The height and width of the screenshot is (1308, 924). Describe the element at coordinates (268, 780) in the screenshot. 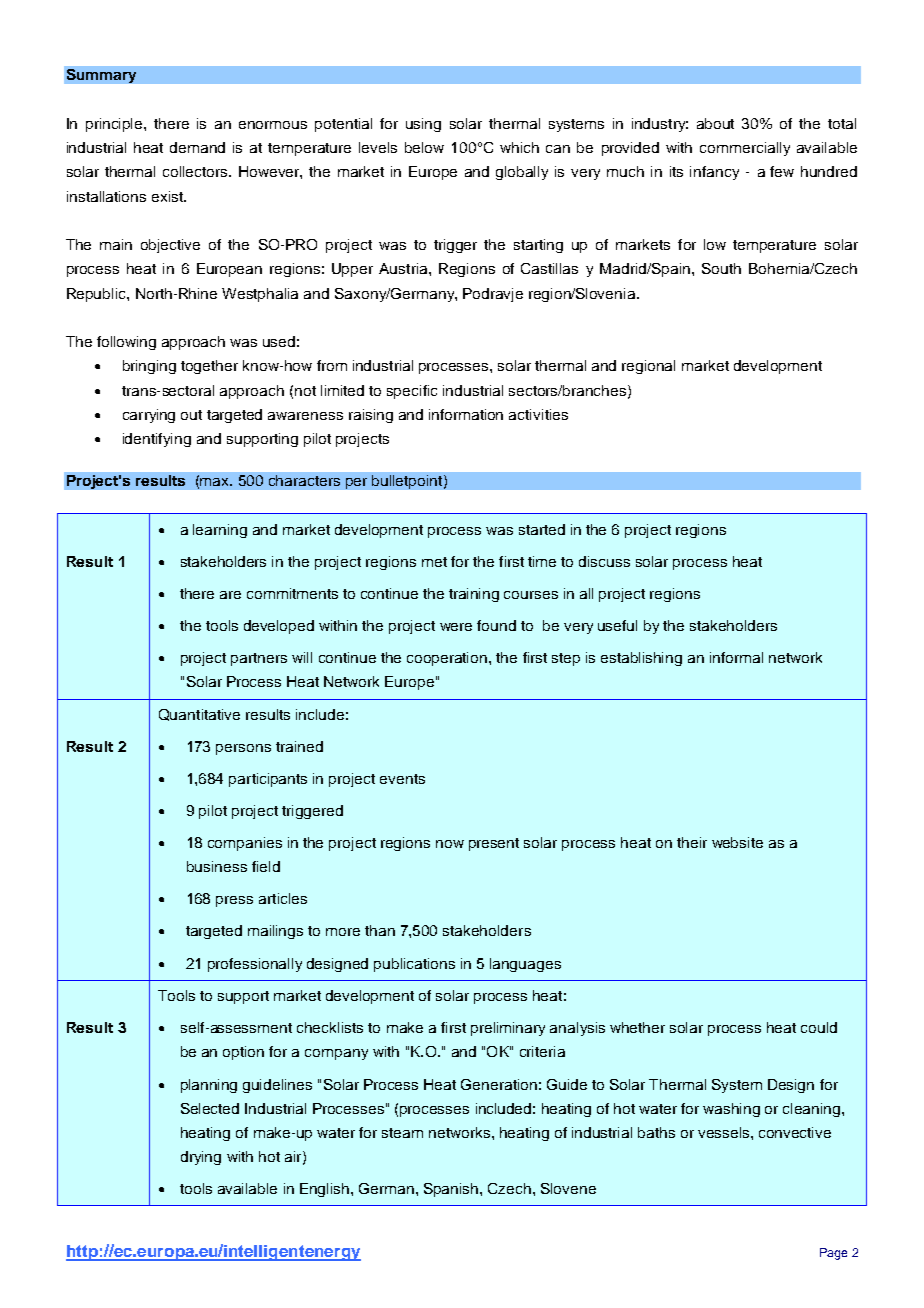

I see `participants` at that location.
